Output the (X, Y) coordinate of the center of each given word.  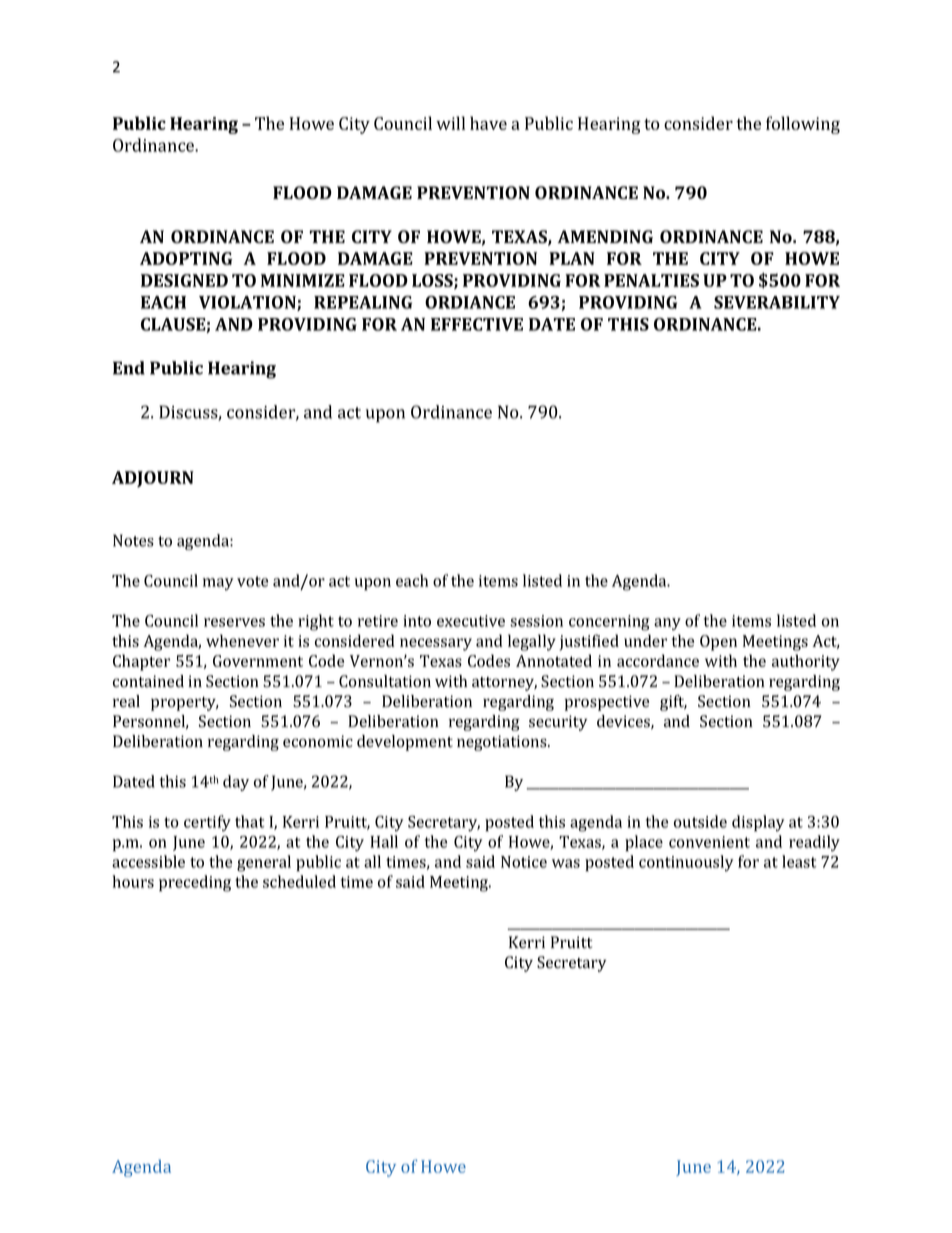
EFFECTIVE (477, 324)
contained (148, 681)
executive (471, 621)
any (667, 624)
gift (673, 703)
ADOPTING (186, 258)
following (803, 125)
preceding (195, 883)
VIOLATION (248, 303)
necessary (436, 644)
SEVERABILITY (777, 302)
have (488, 123)
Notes (133, 540)
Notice (524, 862)
